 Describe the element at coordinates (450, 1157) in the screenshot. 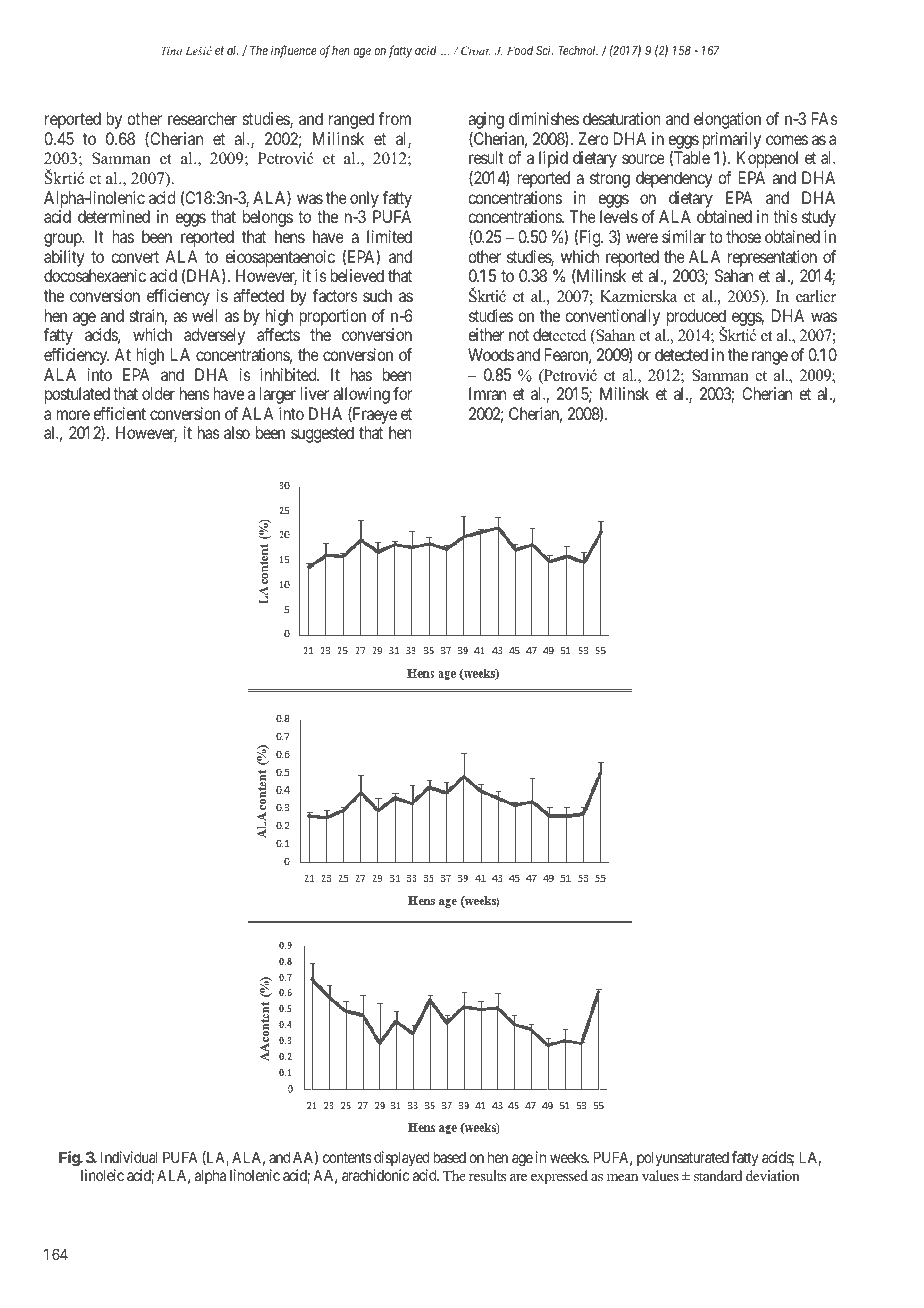

I see `based` at that location.
